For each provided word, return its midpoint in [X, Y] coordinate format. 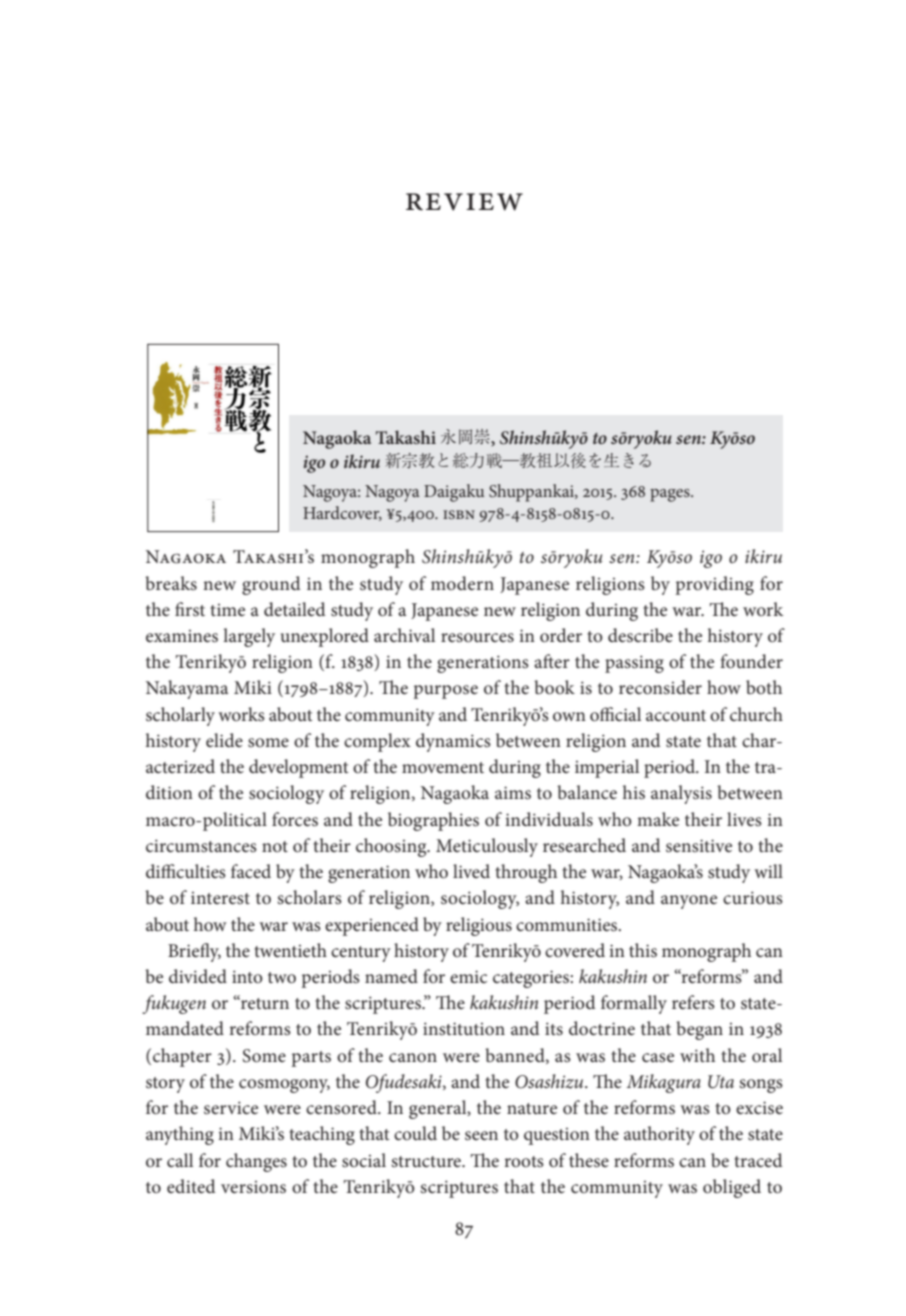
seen [481, 1136]
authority [659, 1135]
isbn [459, 514]
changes [256, 1162]
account [676, 716]
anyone [689, 902]
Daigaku [454, 493]
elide [224, 740]
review [464, 202]
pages [671, 495]
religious [479, 926]
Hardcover [342, 513]
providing [714, 585]
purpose [445, 692]
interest [220, 898]
